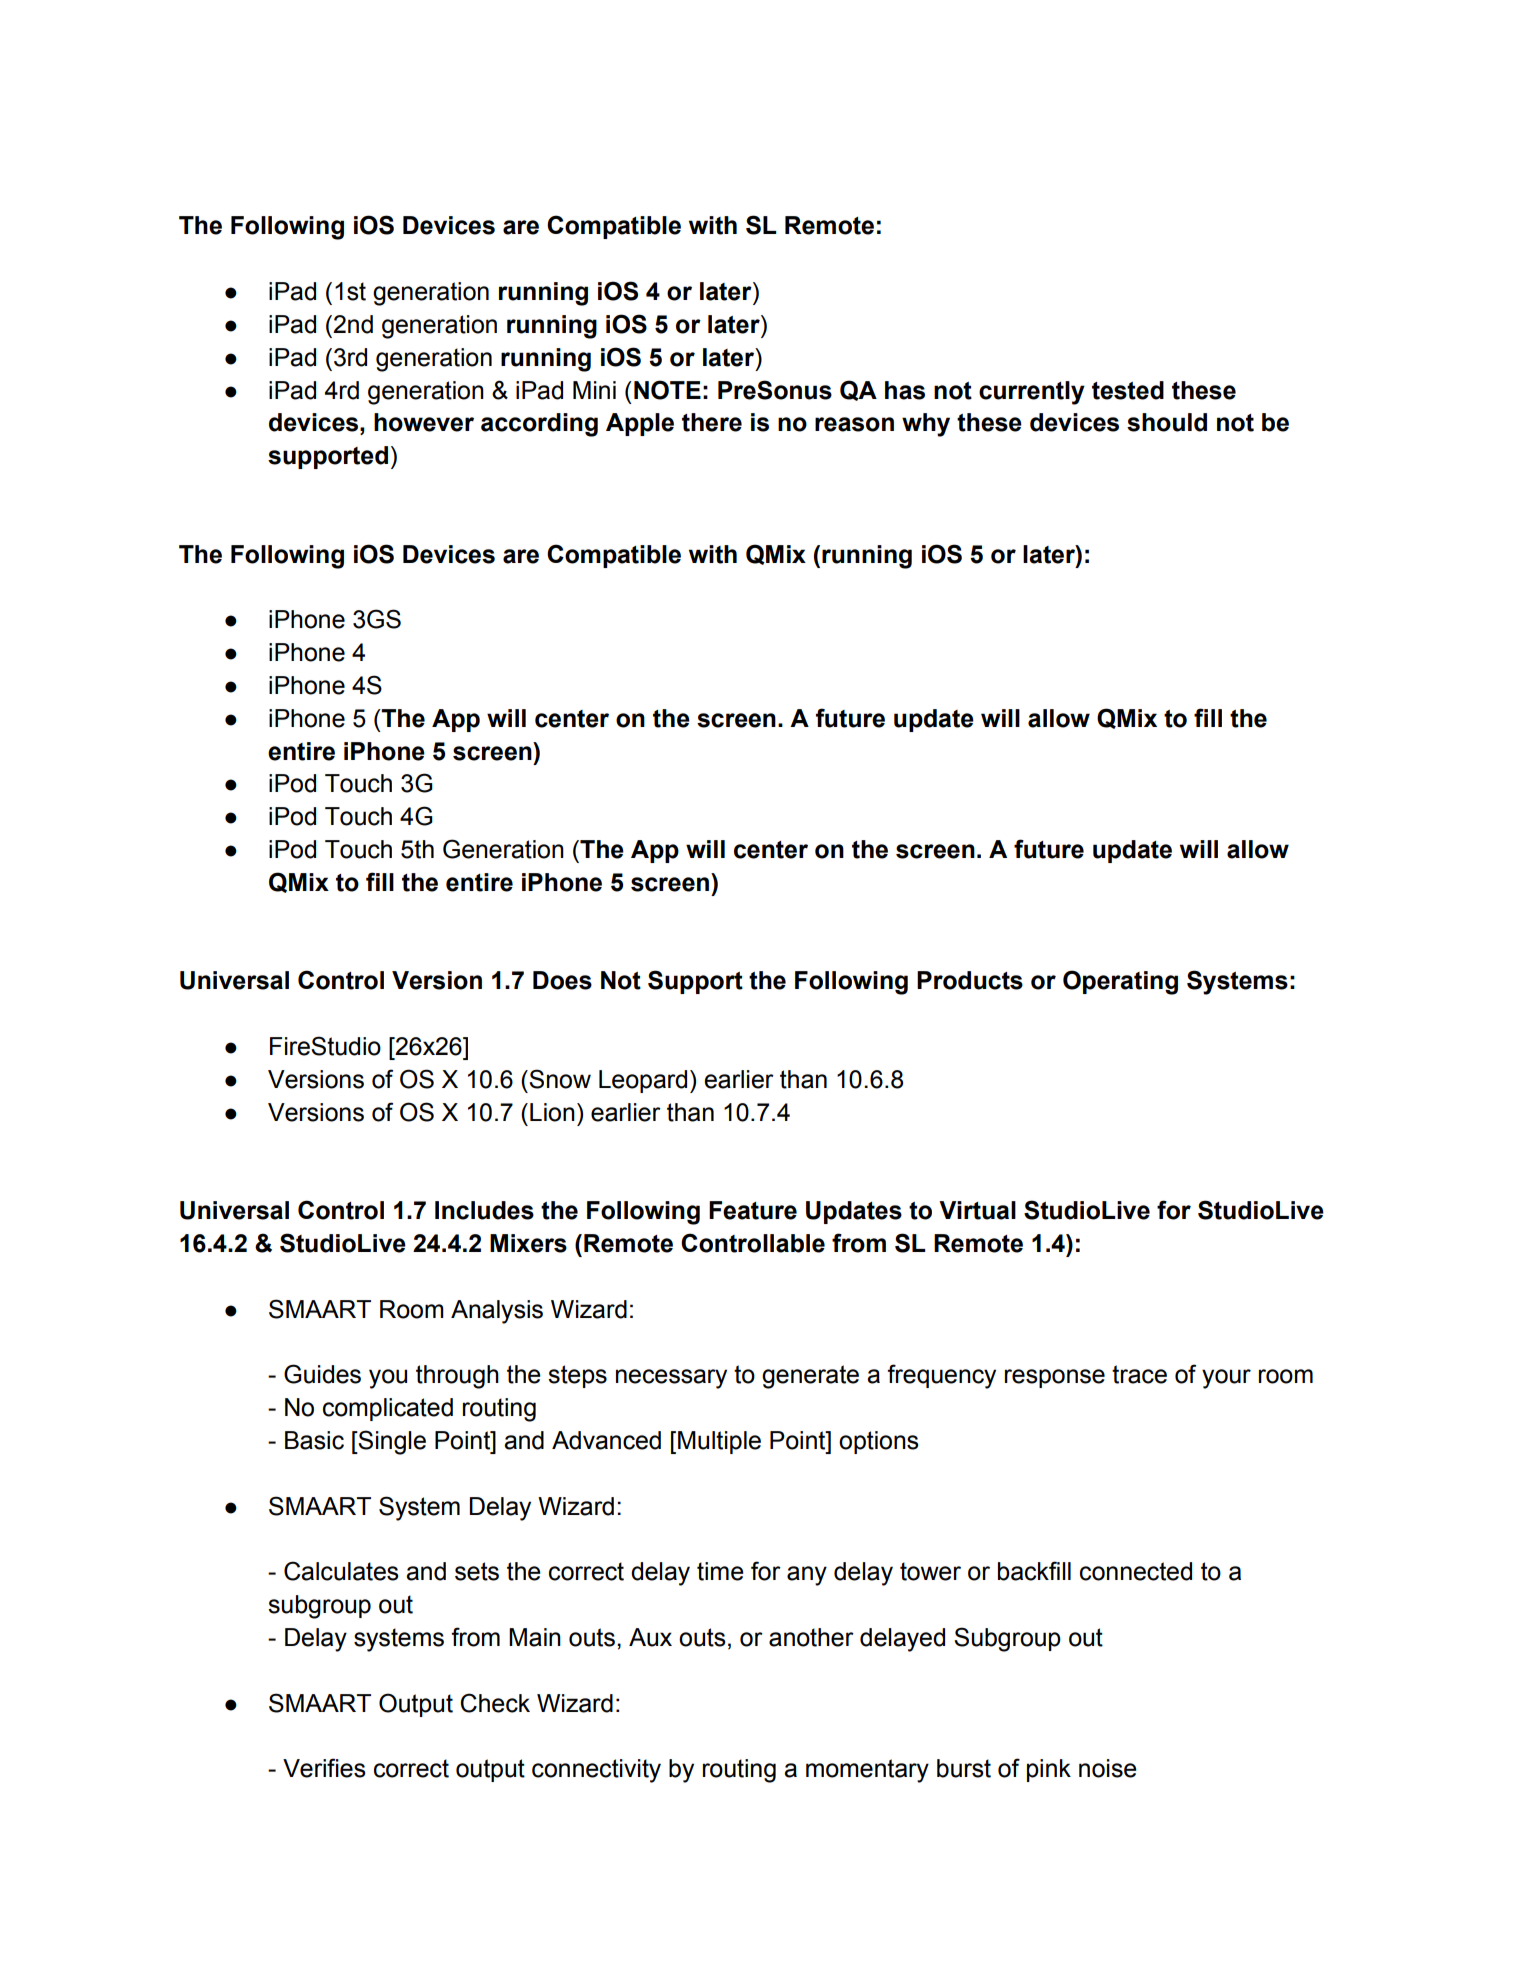  I want to click on complicated, so click(388, 1409).
